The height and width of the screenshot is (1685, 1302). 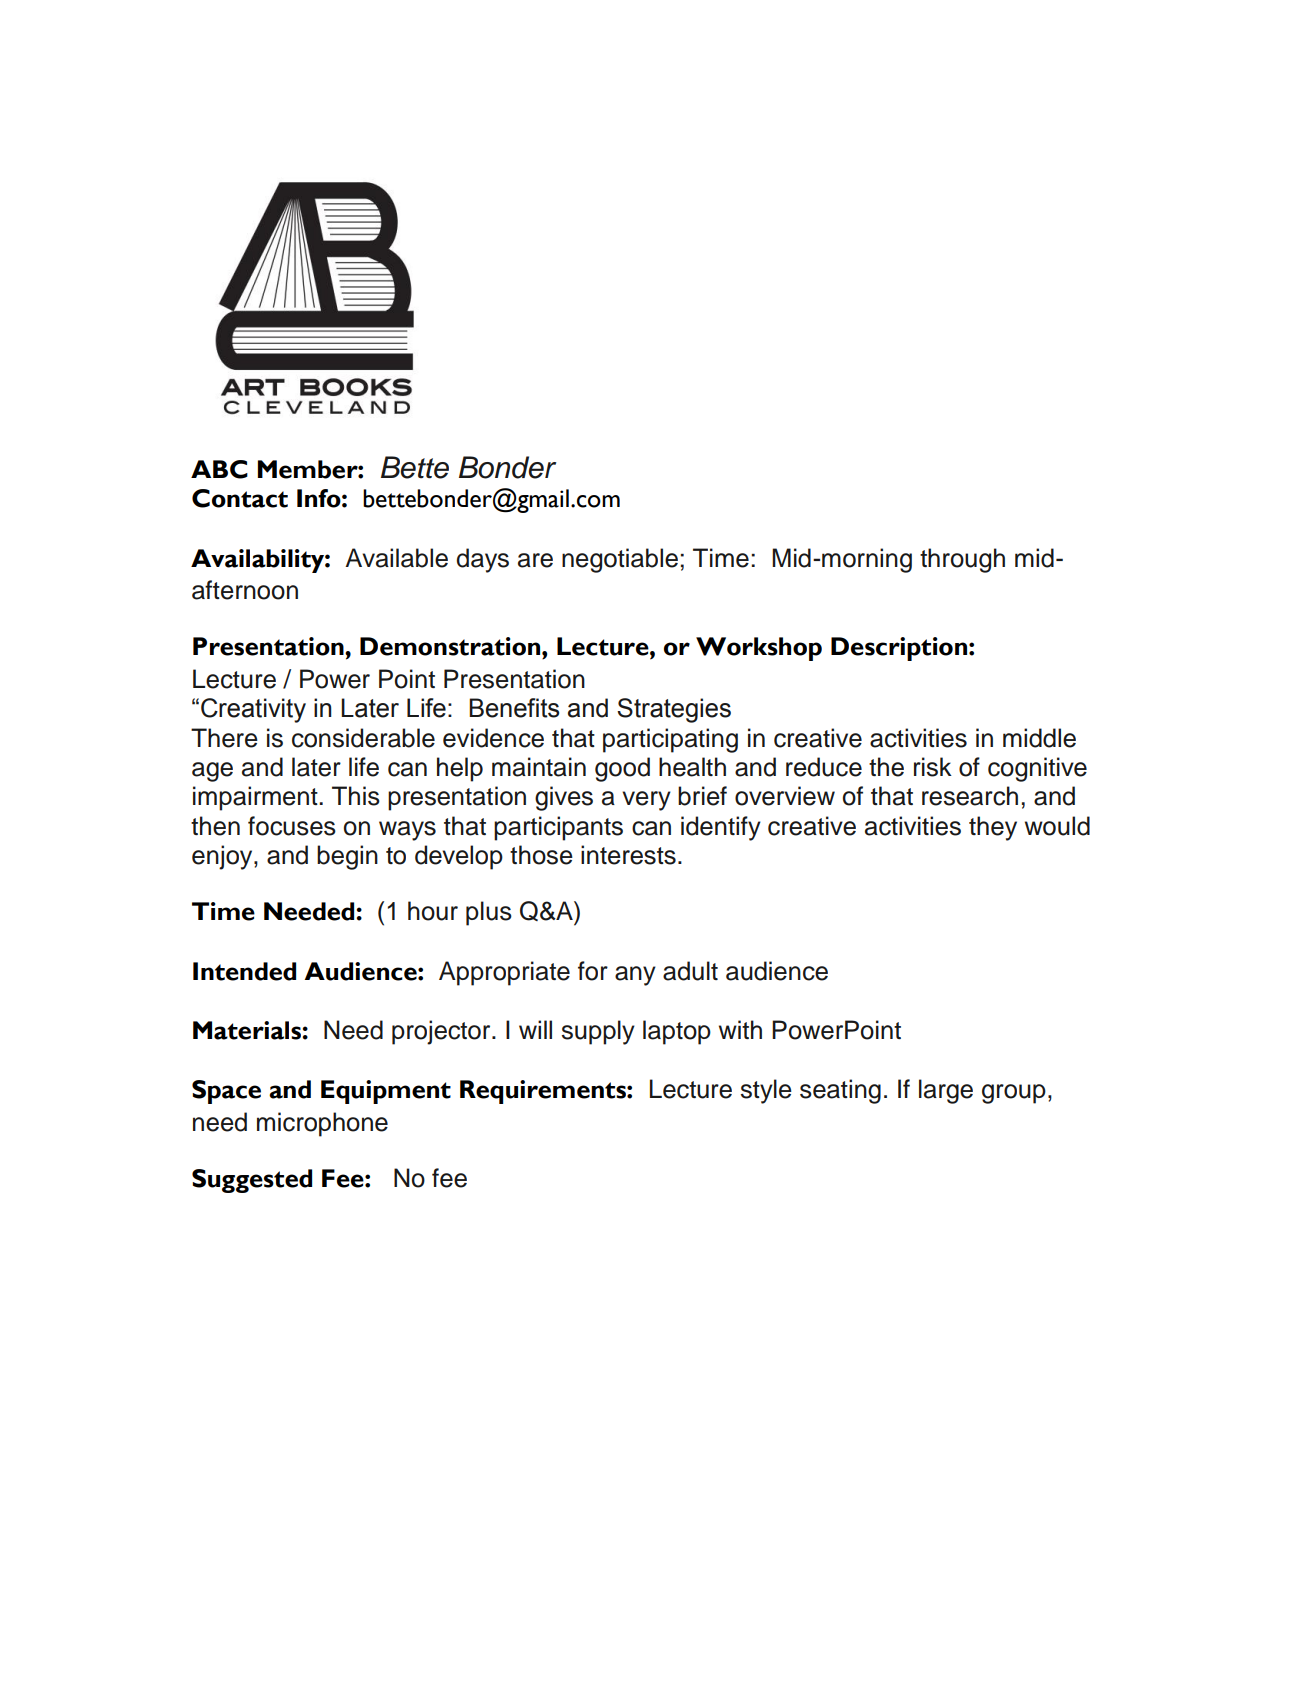 I want to click on negotiable, so click(x=620, y=560).
